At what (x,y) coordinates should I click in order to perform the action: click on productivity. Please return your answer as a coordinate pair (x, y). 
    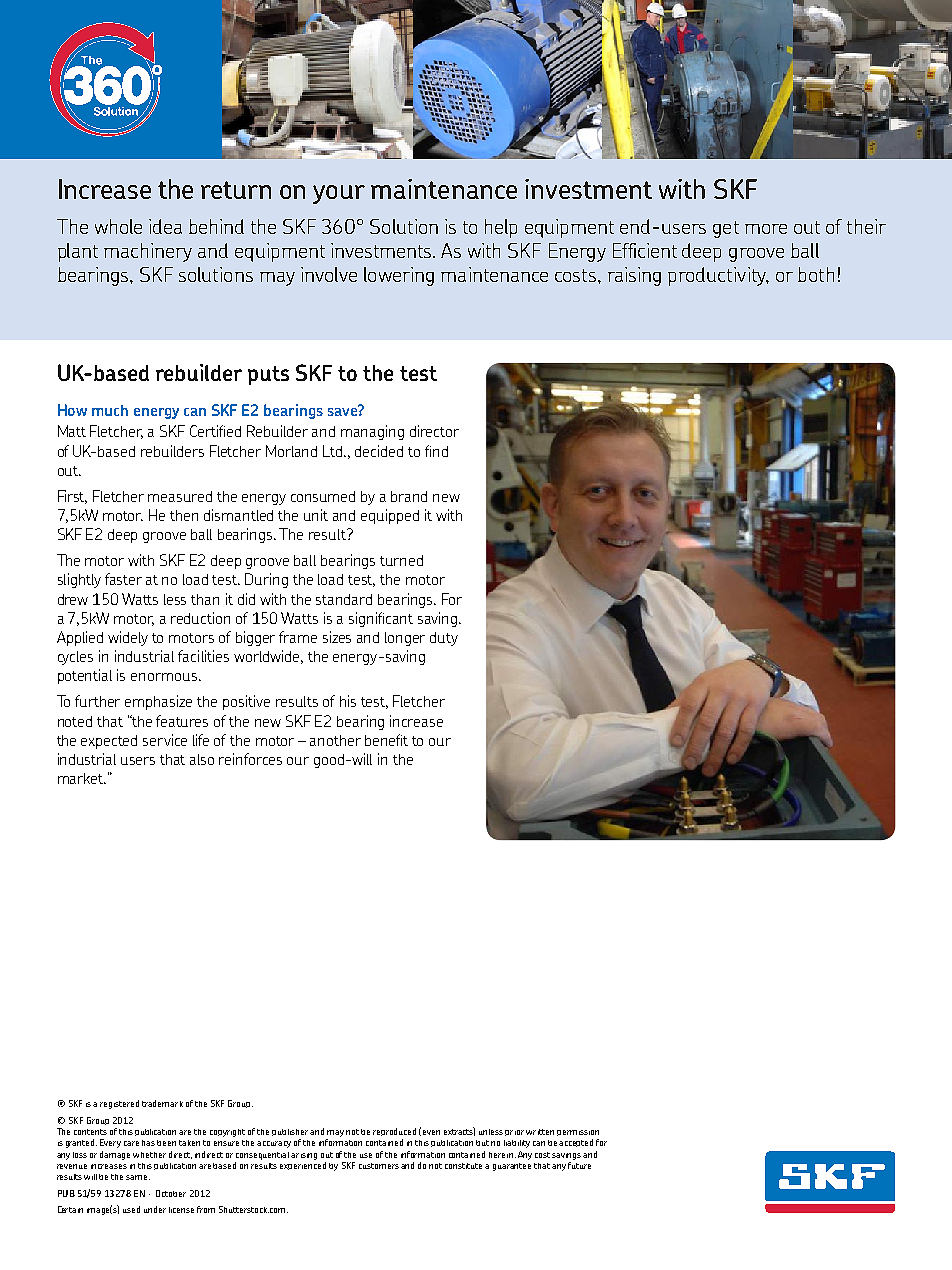
    Looking at the image, I should click on (718, 276).
